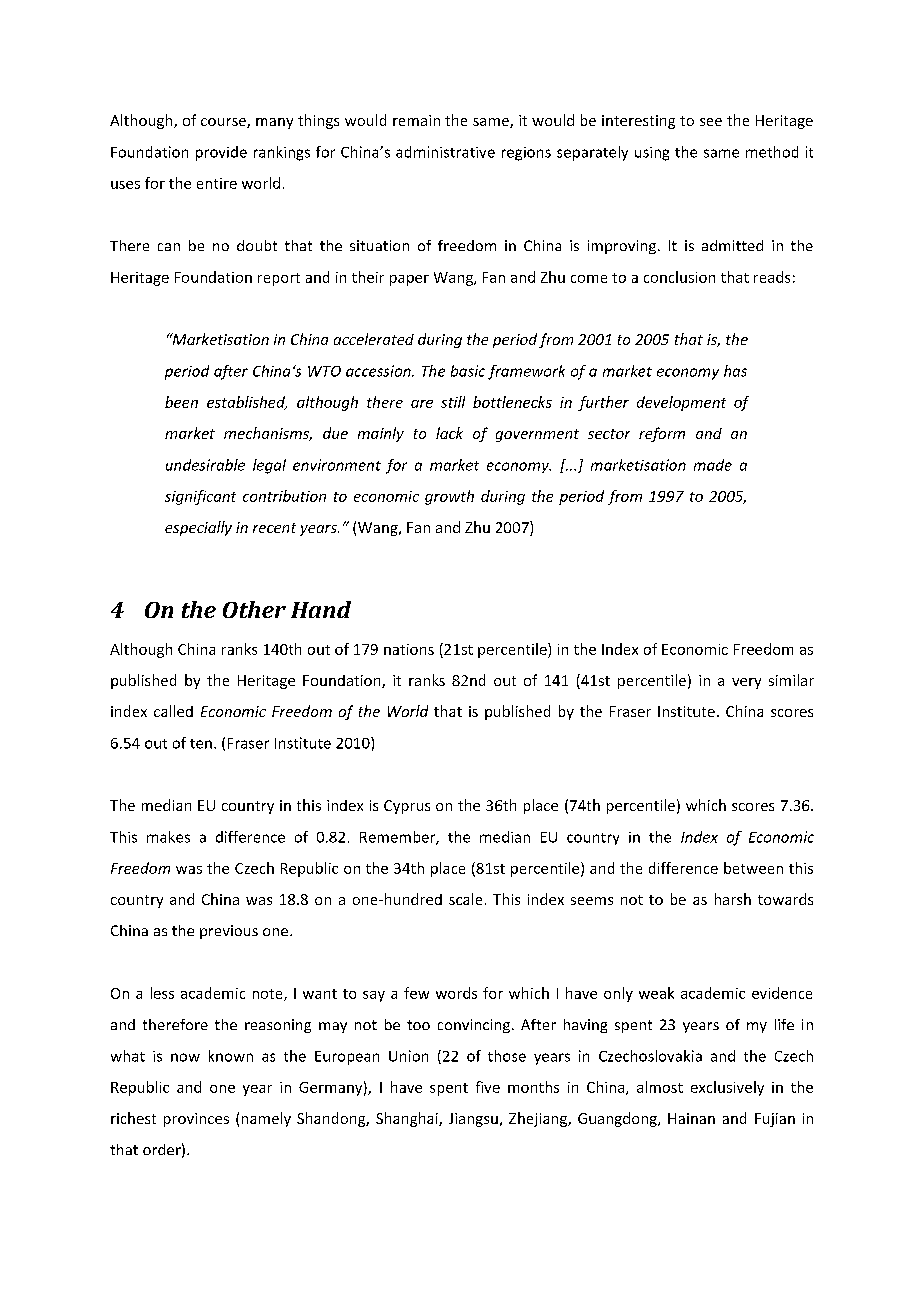  I want to click on using, so click(652, 154).
